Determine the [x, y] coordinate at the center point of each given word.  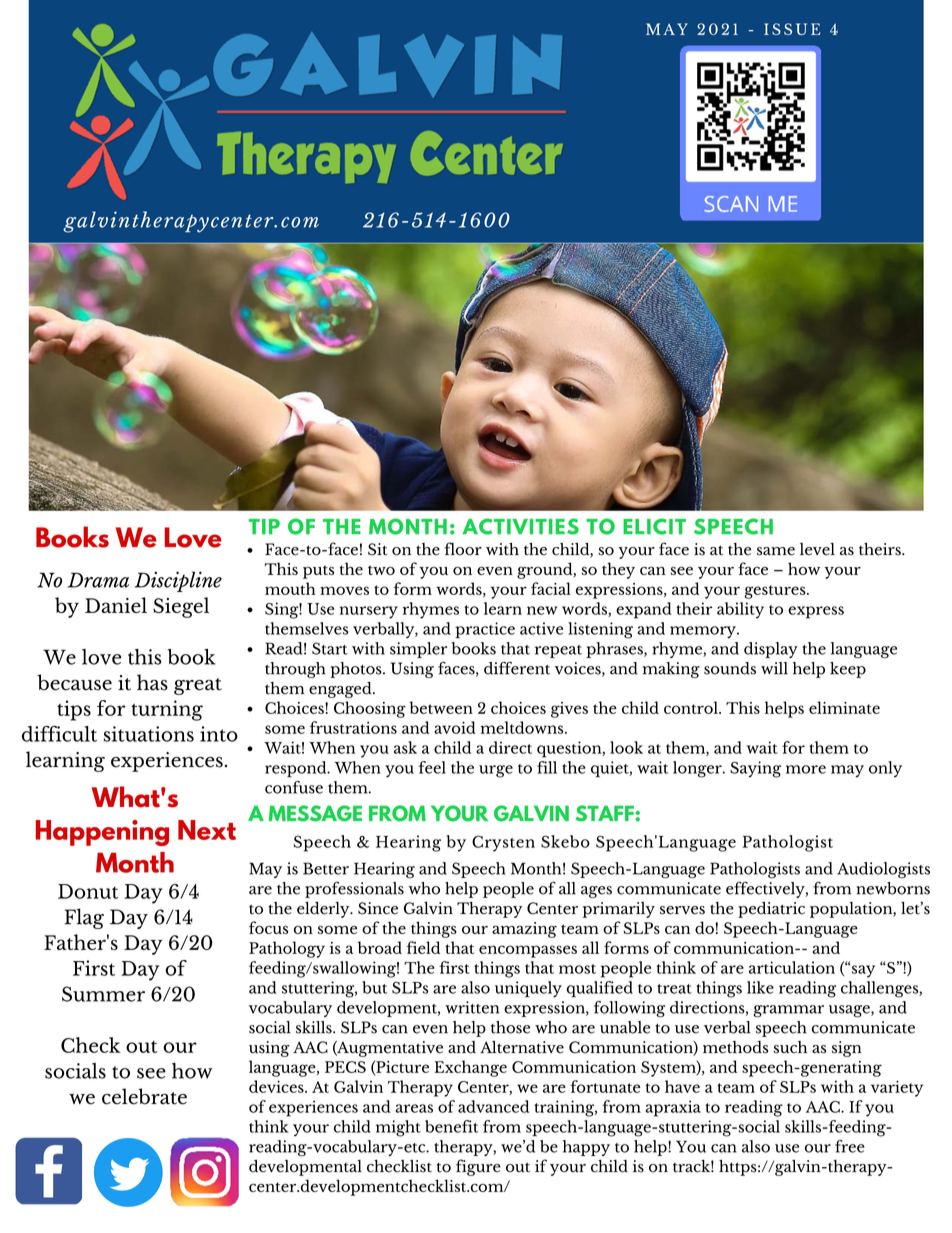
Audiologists [883, 870]
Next [207, 830]
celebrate [144, 1096]
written [472, 1007]
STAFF [606, 813]
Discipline [178, 581]
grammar [788, 1011]
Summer [103, 994]
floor [463, 549]
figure [478, 1167]
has [152, 682]
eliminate [844, 707]
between [441, 707]
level [817, 549]
